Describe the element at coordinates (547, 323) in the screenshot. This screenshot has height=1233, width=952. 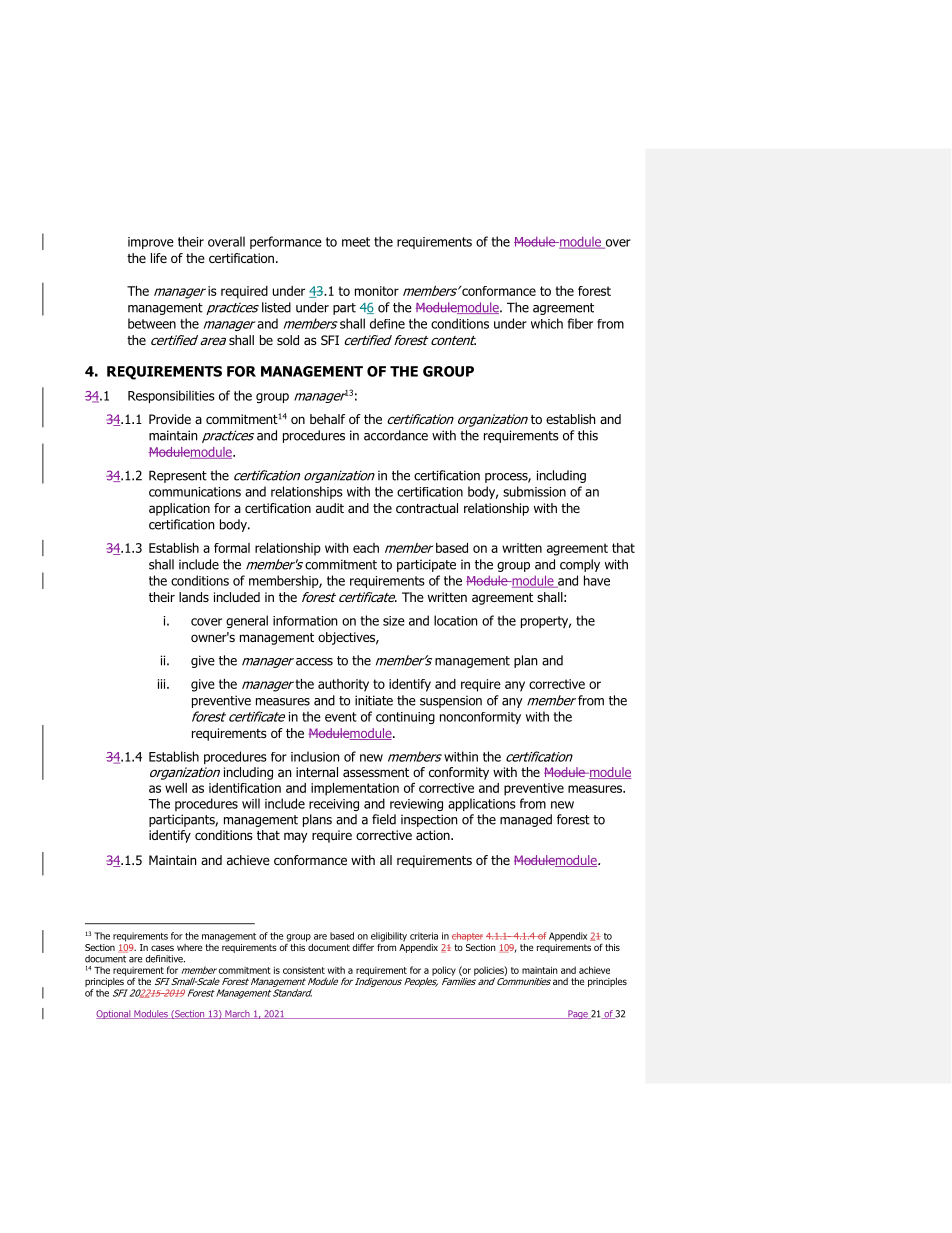
I see `which` at that location.
